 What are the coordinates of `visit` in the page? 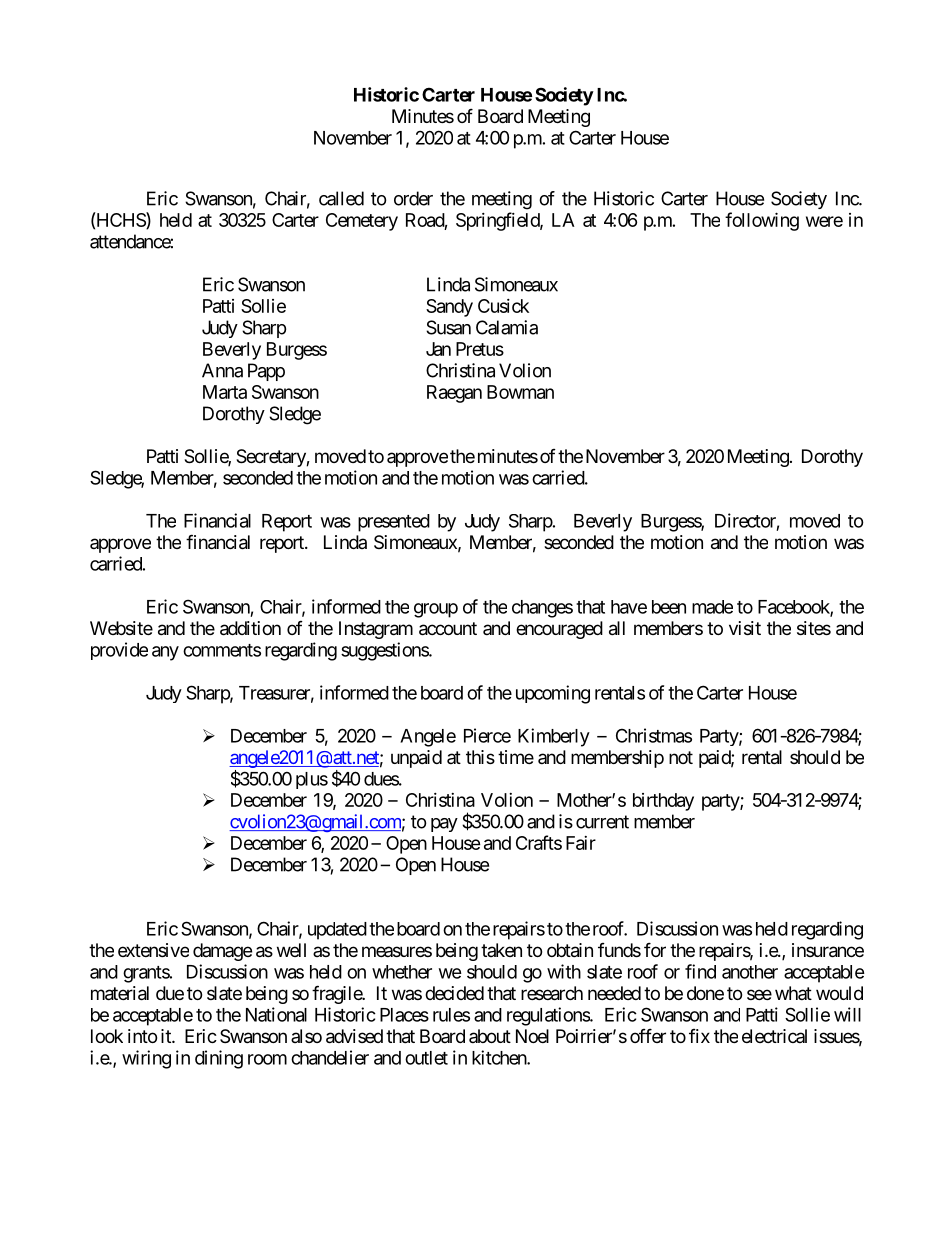 It's located at (745, 628).
